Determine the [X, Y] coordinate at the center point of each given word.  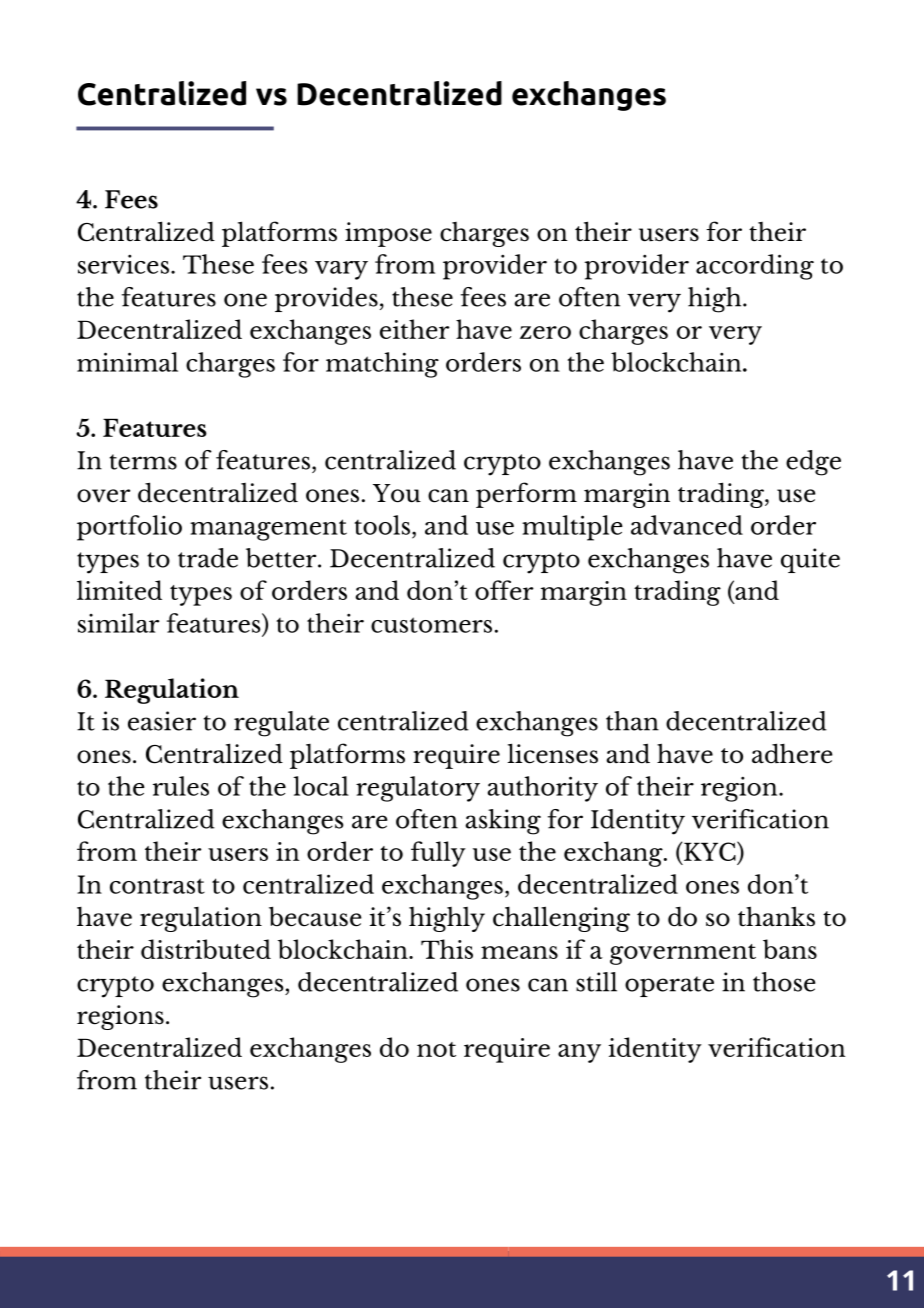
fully [438, 854]
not [436, 1049]
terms [143, 462]
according [755, 267]
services [123, 264]
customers [431, 625]
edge [813, 463]
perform [526, 495]
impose [388, 234]
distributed [206, 949]
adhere [792, 753]
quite [810, 560]
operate [669, 986]
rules [181, 786]
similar [118, 623]
